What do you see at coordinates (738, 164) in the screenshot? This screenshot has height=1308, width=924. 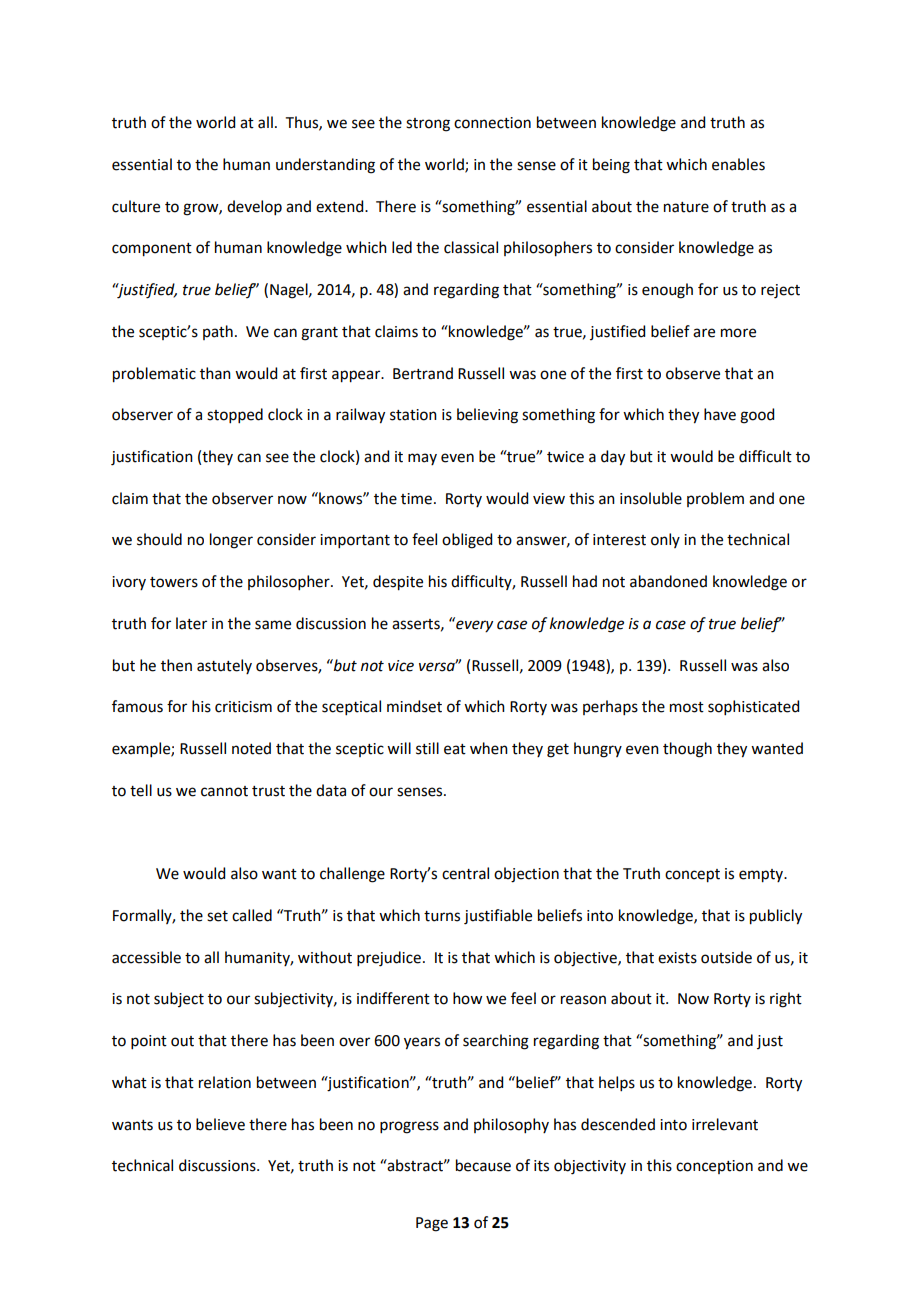 I see `enables` at bounding box center [738, 164].
